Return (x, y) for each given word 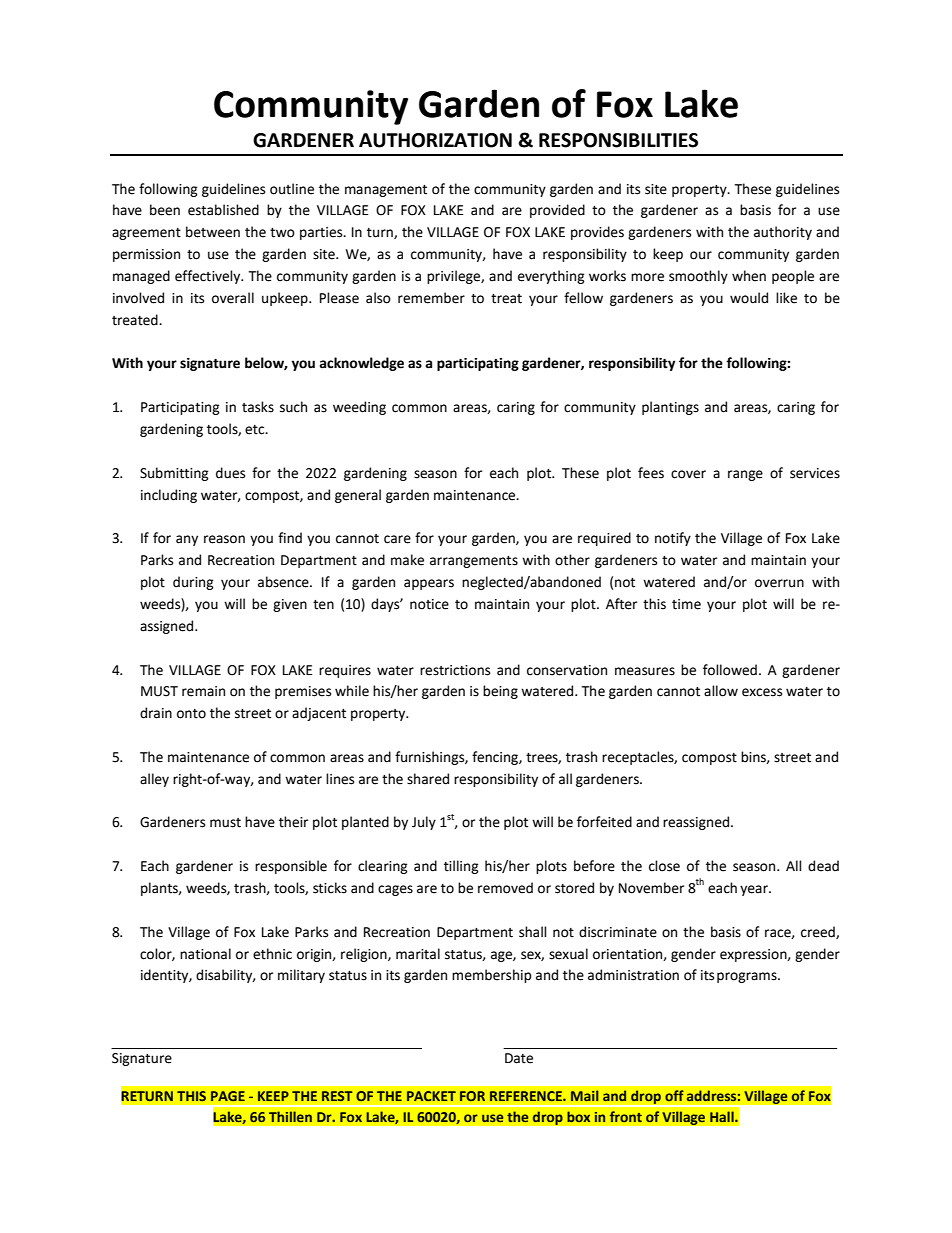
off (674, 1095)
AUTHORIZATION (435, 140)
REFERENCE (527, 1096)
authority (783, 233)
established (223, 210)
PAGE (228, 1096)
